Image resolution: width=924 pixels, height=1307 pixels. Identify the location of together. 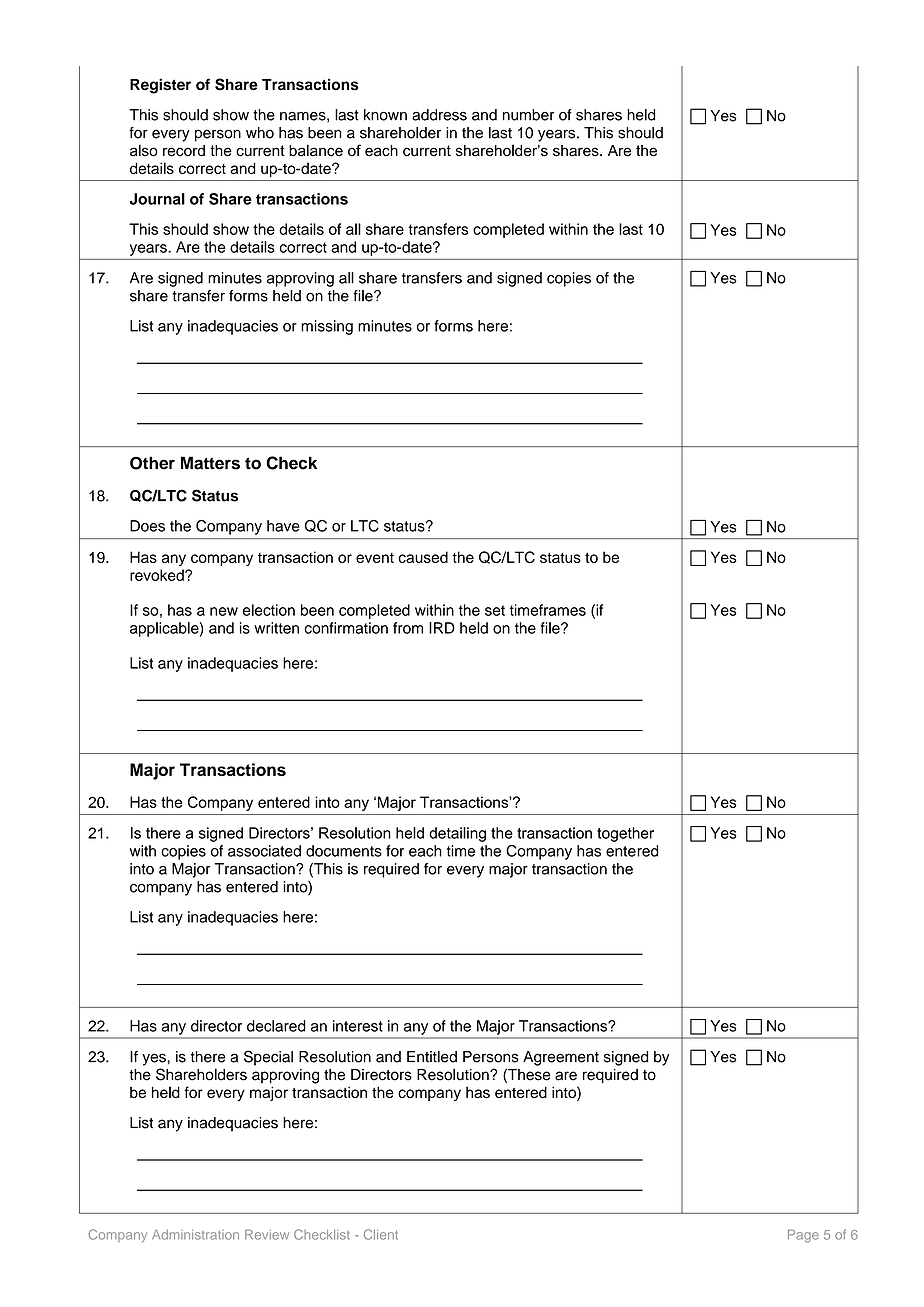
(625, 834).
